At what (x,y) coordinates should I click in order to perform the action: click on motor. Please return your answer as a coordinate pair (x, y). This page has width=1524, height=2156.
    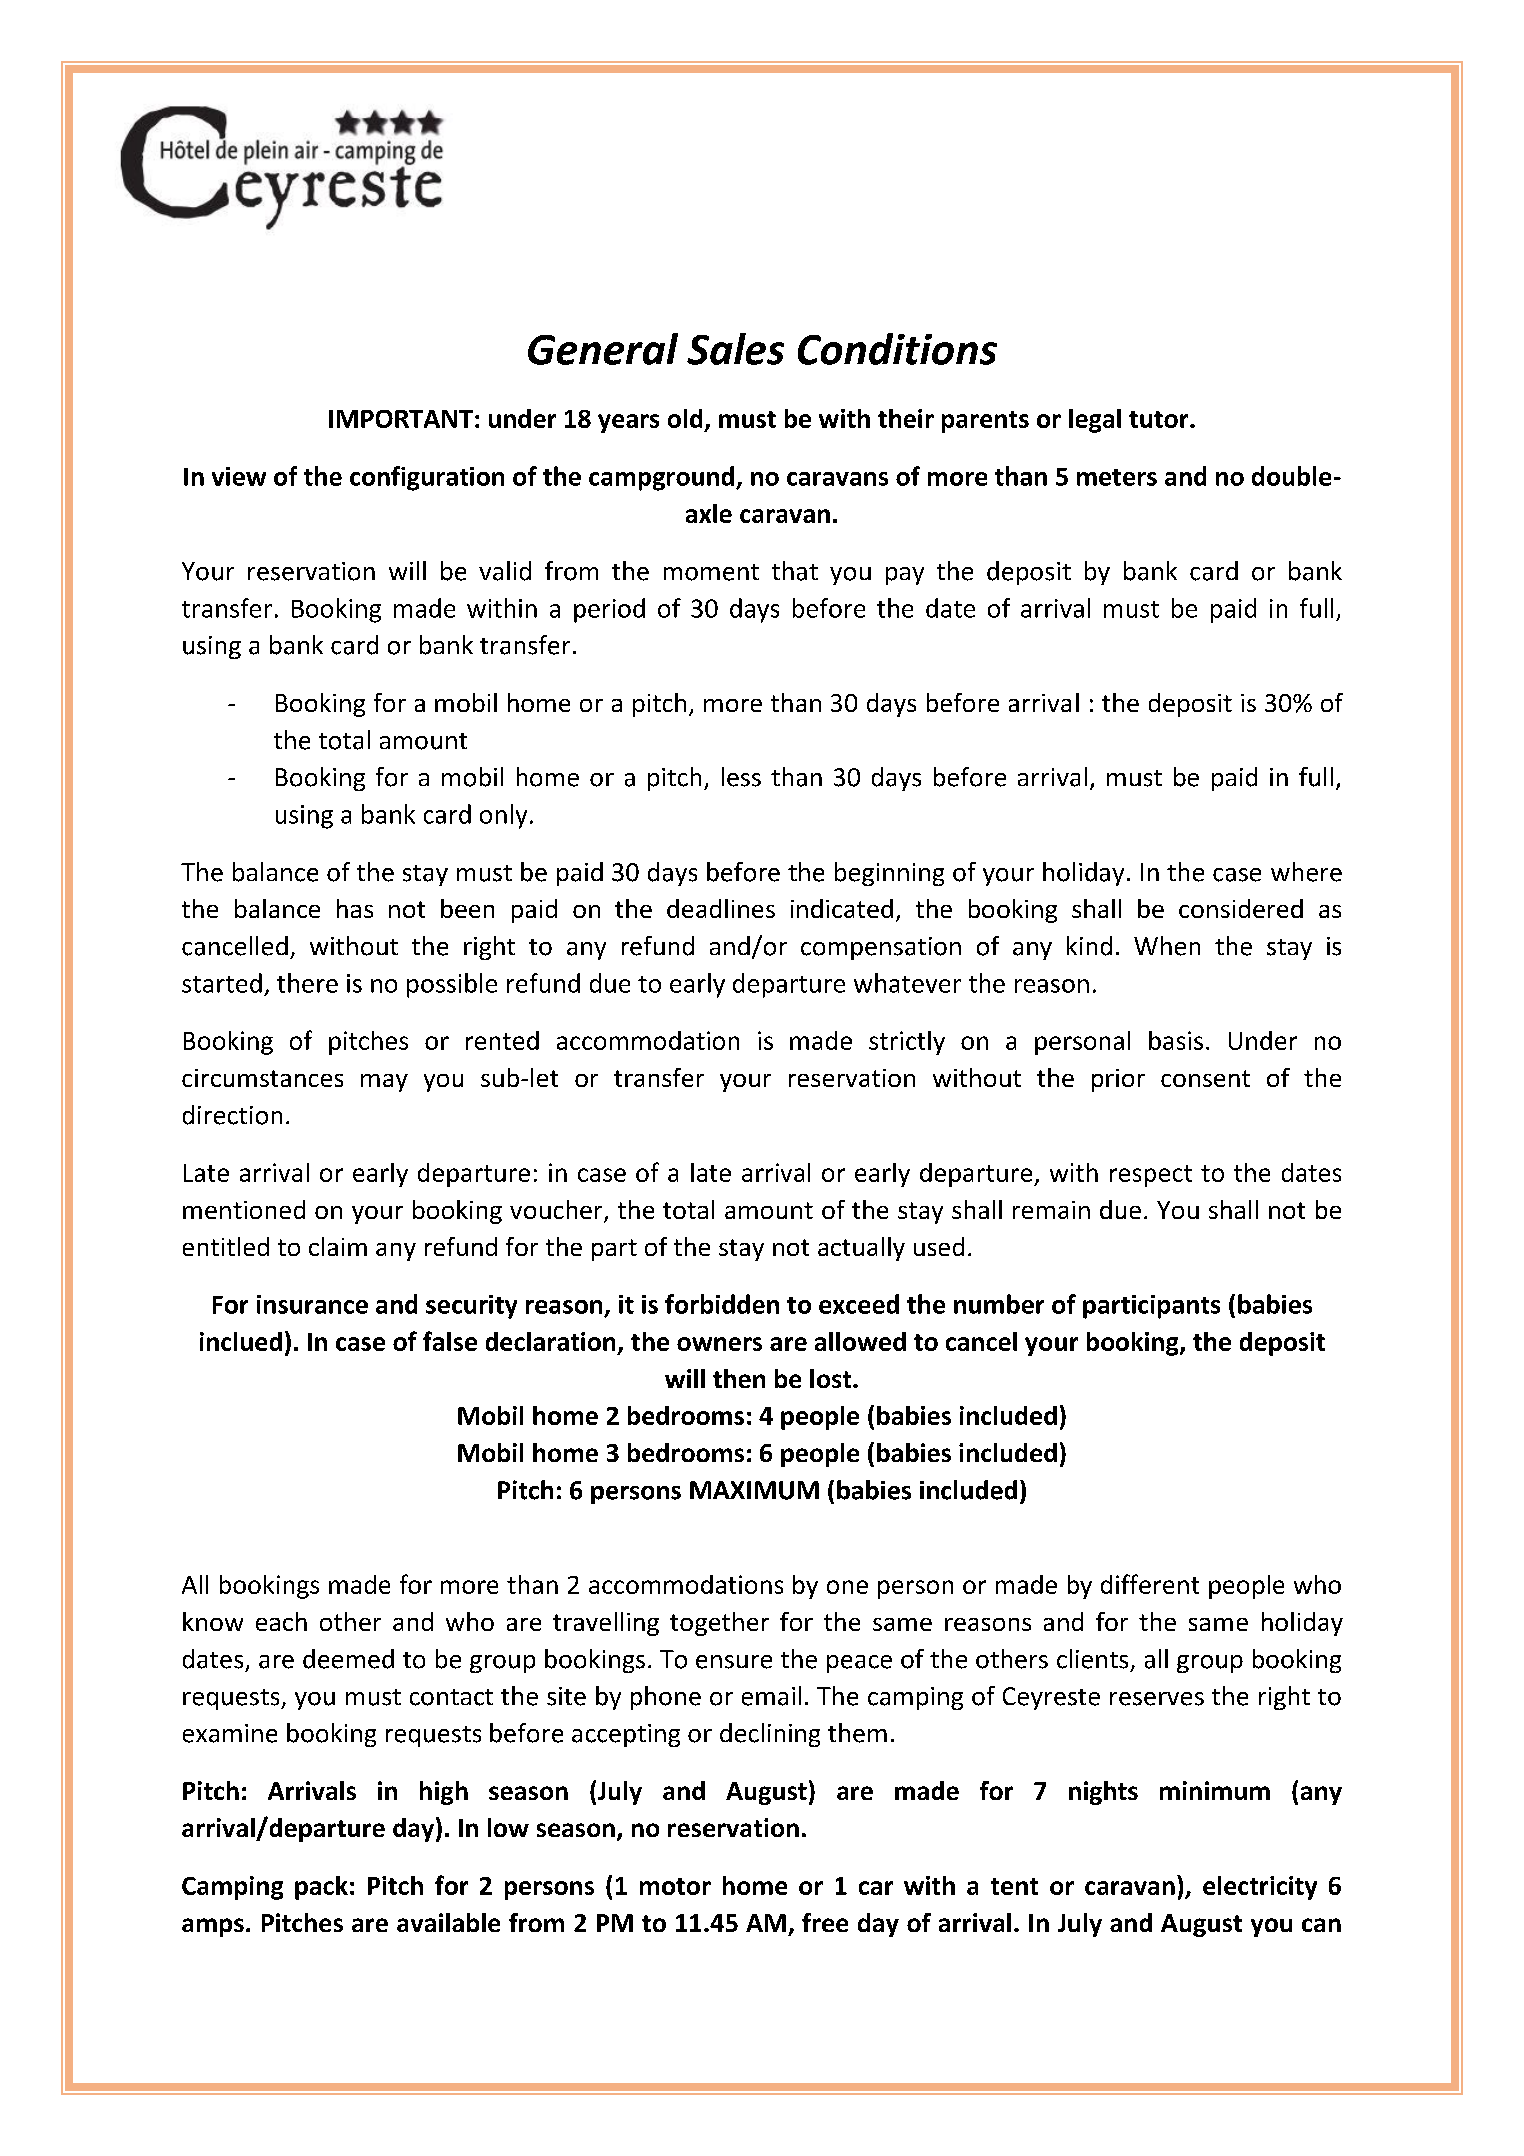
    Looking at the image, I should click on (675, 1886).
